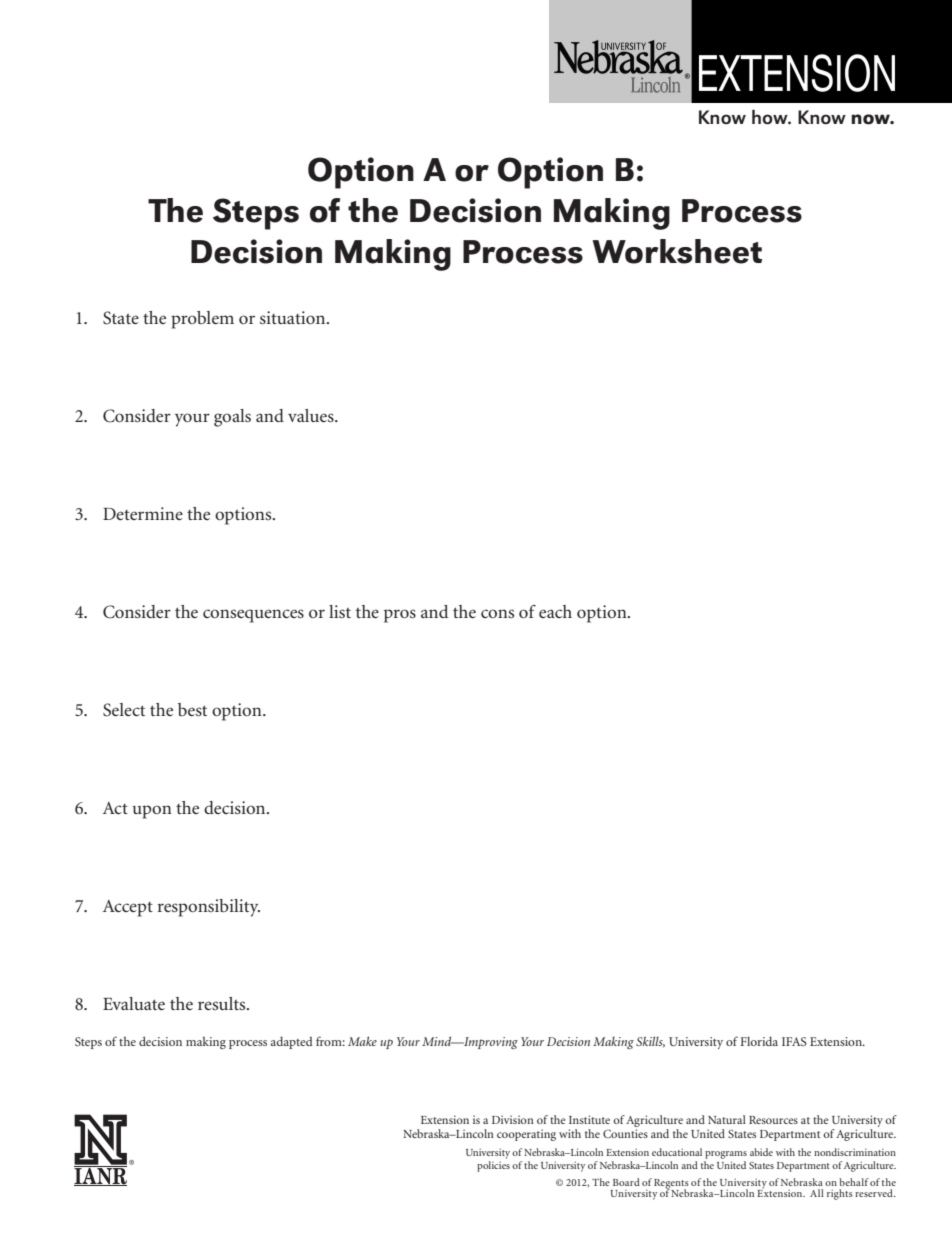  What do you see at coordinates (400, 616) in the page?
I see `pros` at bounding box center [400, 616].
